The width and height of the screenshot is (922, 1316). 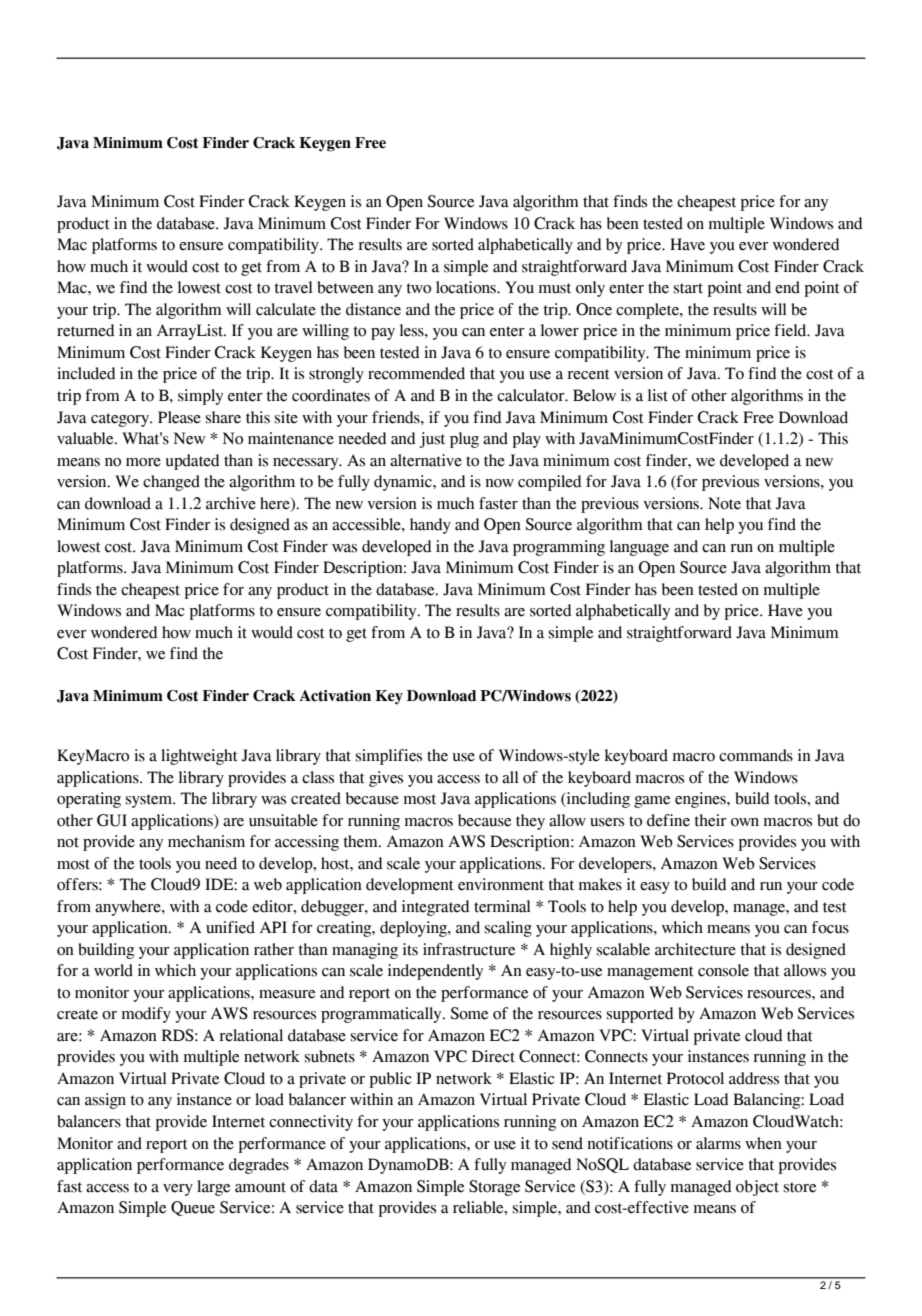 What do you see at coordinates (85, 330) in the screenshot?
I see `returned` at bounding box center [85, 330].
